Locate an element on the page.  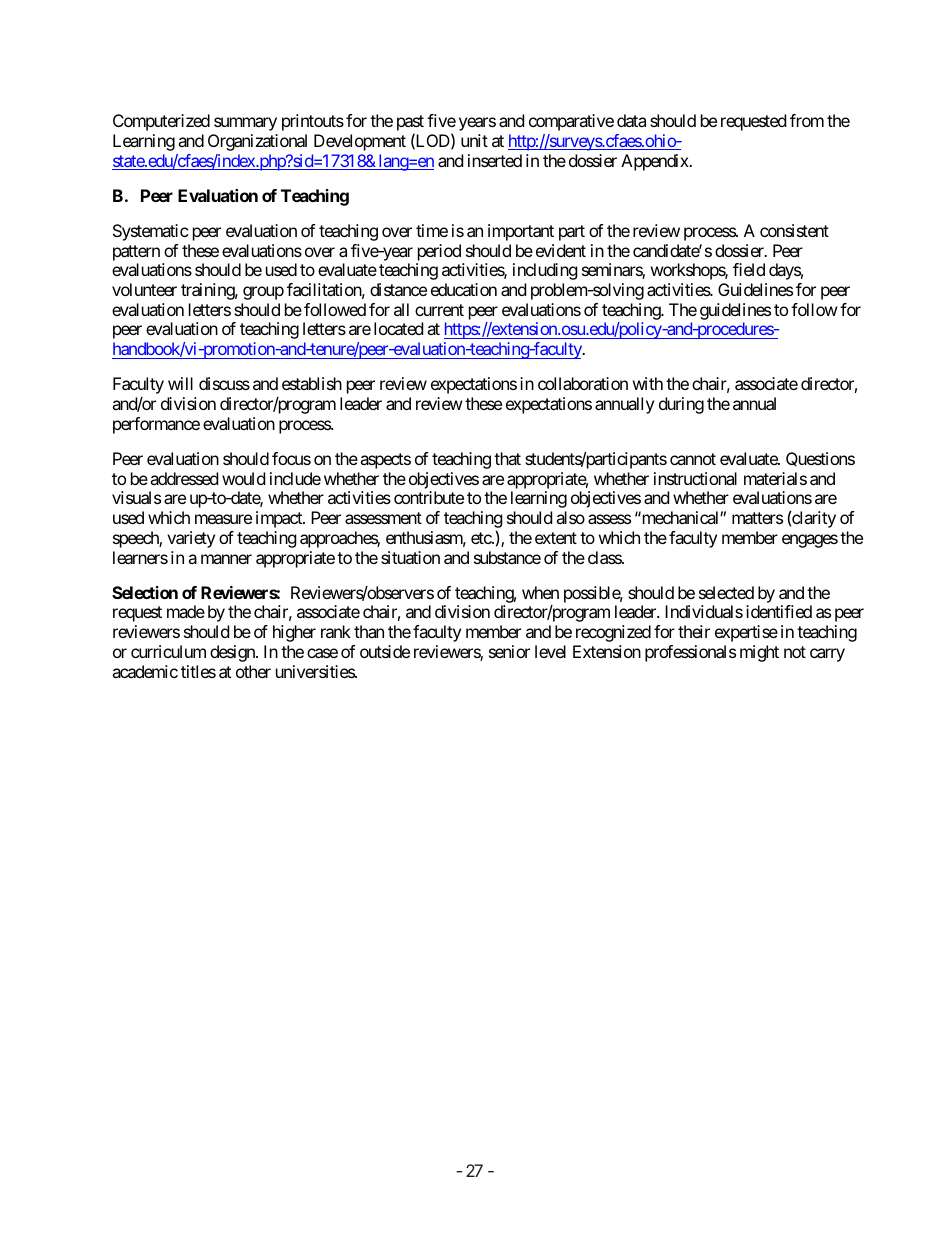
from is located at coordinates (807, 120).
